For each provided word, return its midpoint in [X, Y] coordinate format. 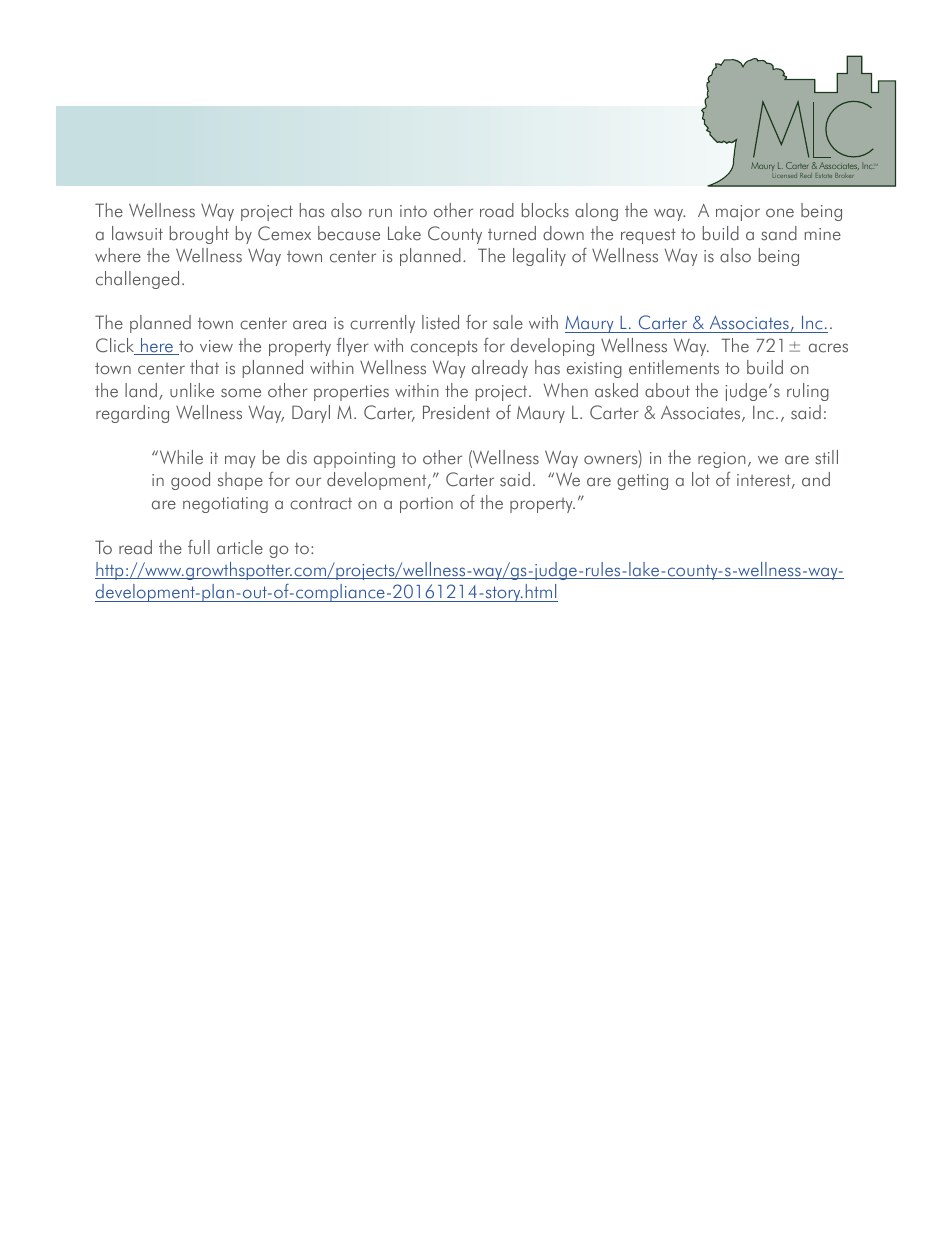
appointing [354, 460]
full [199, 547]
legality [539, 257]
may [240, 461]
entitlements [674, 367]
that [204, 367]
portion [426, 505]
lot [701, 479]
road [497, 210]
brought [199, 235]
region [722, 460]
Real [806, 175]
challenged [137, 280]
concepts [444, 348]
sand [779, 233]
